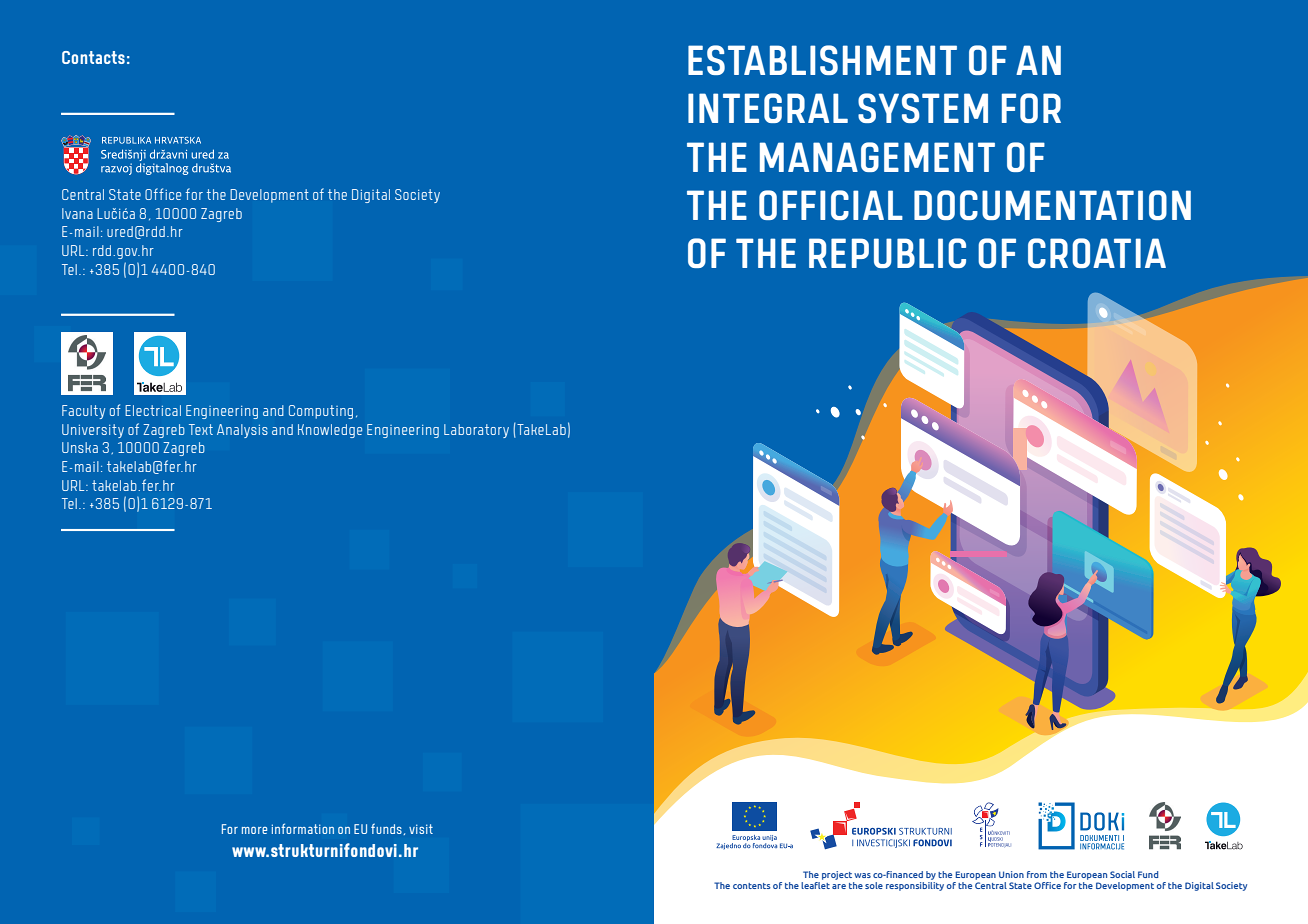  Describe the element at coordinates (476, 431) in the screenshot. I see `Laboratory` at that location.
